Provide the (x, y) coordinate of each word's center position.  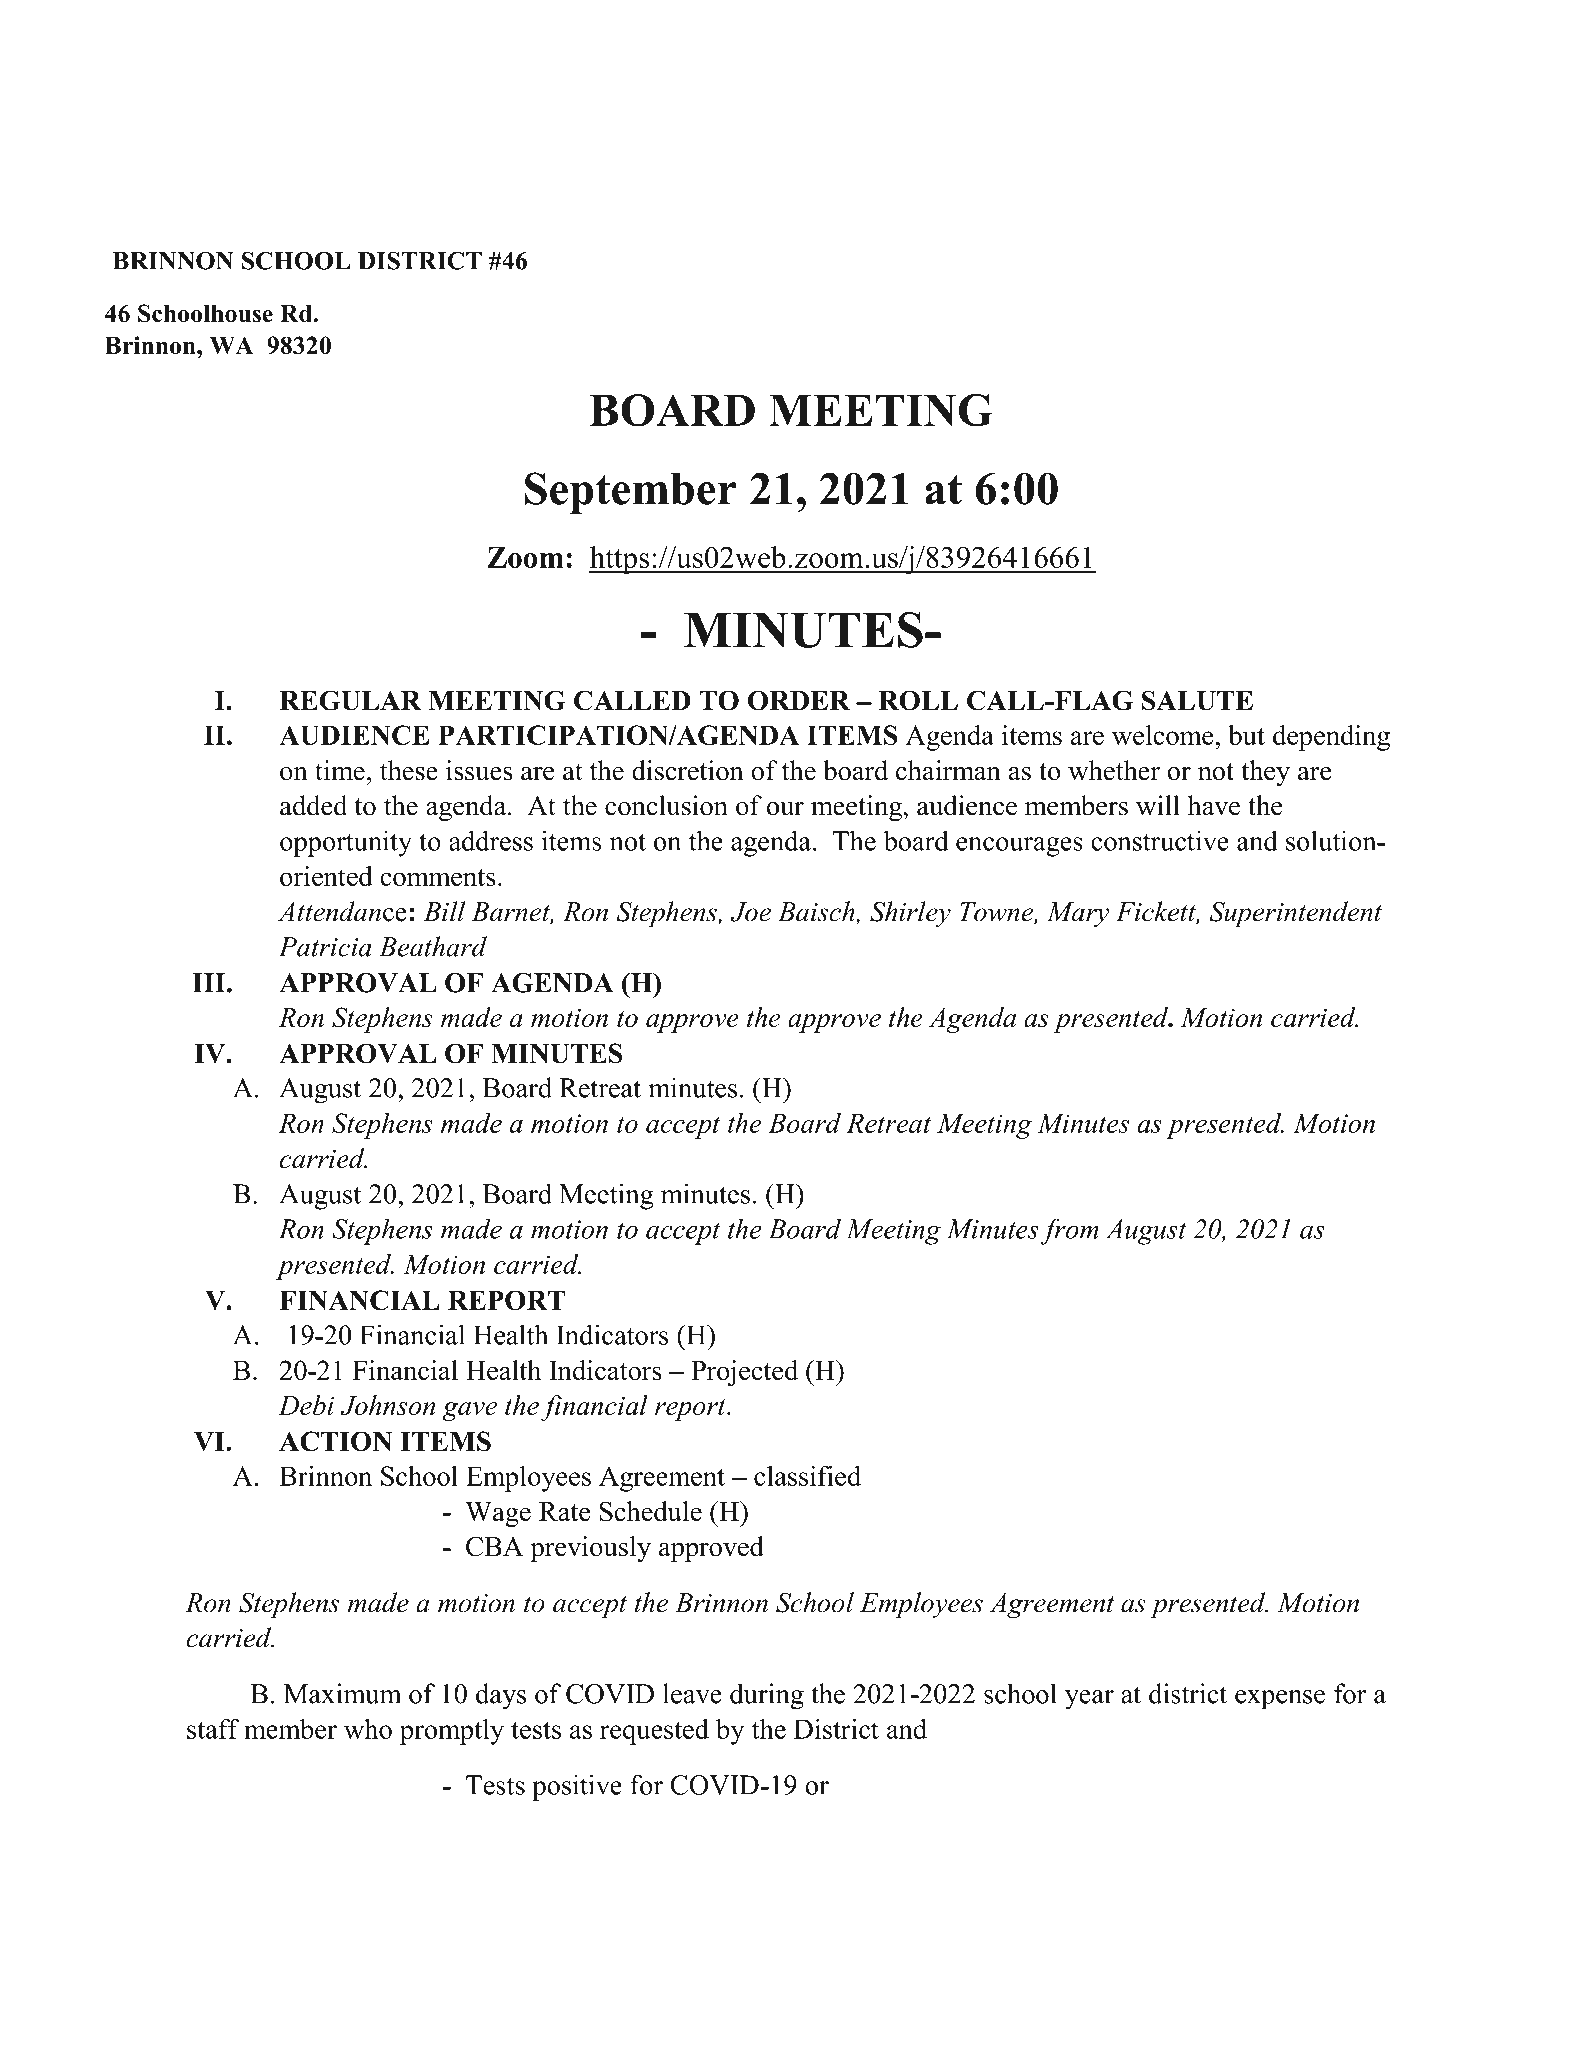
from (1070, 1231)
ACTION (335, 1441)
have (1214, 805)
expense (1280, 1700)
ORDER (799, 700)
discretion (688, 770)
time (340, 770)
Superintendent (1296, 914)
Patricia (325, 947)
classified (807, 1475)
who (368, 1728)
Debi (306, 1405)
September (631, 493)
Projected (744, 1373)
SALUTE (1197, 700)
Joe (751, 912)
